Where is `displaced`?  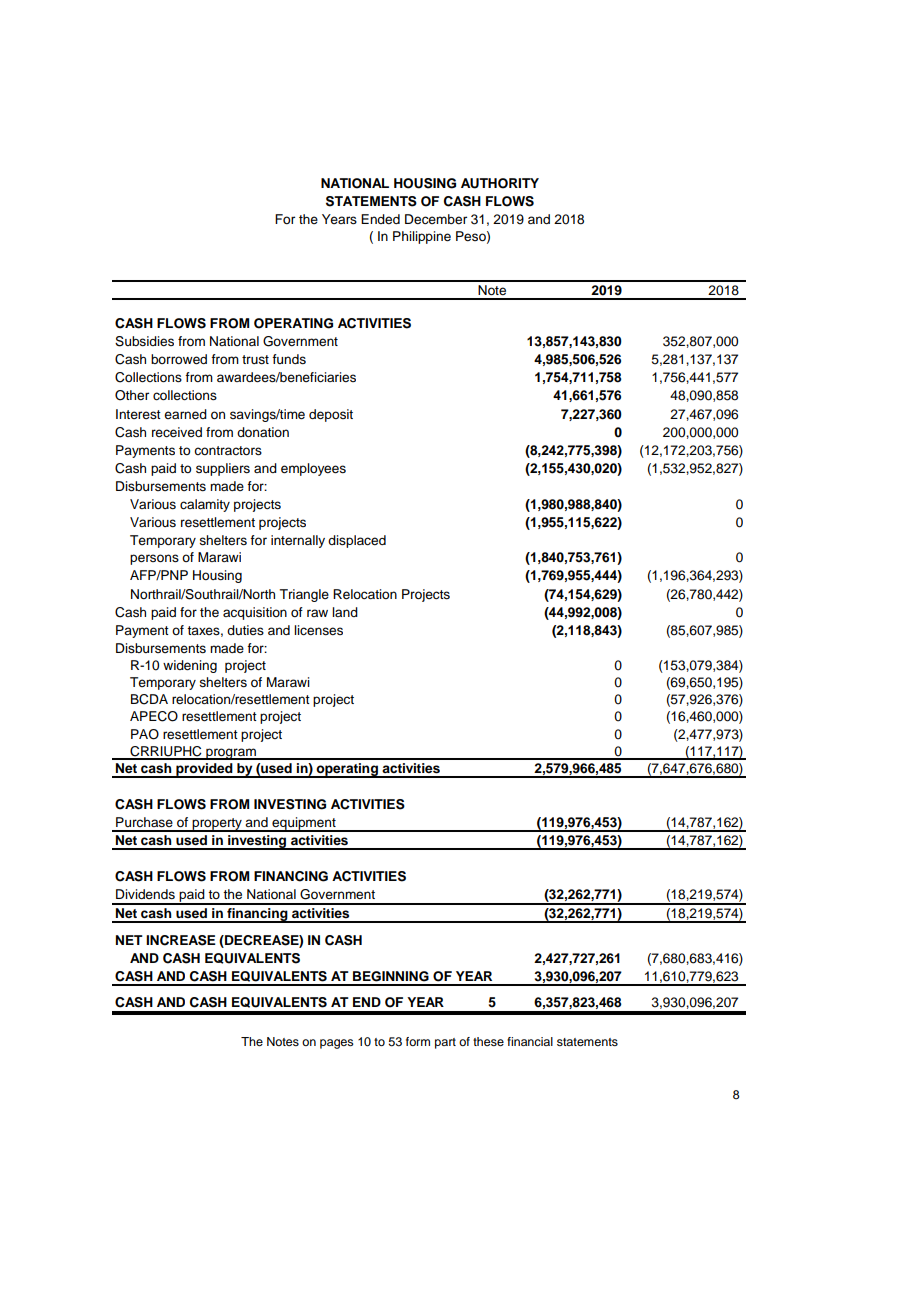
displaced is located at coordinates (357, 541).
